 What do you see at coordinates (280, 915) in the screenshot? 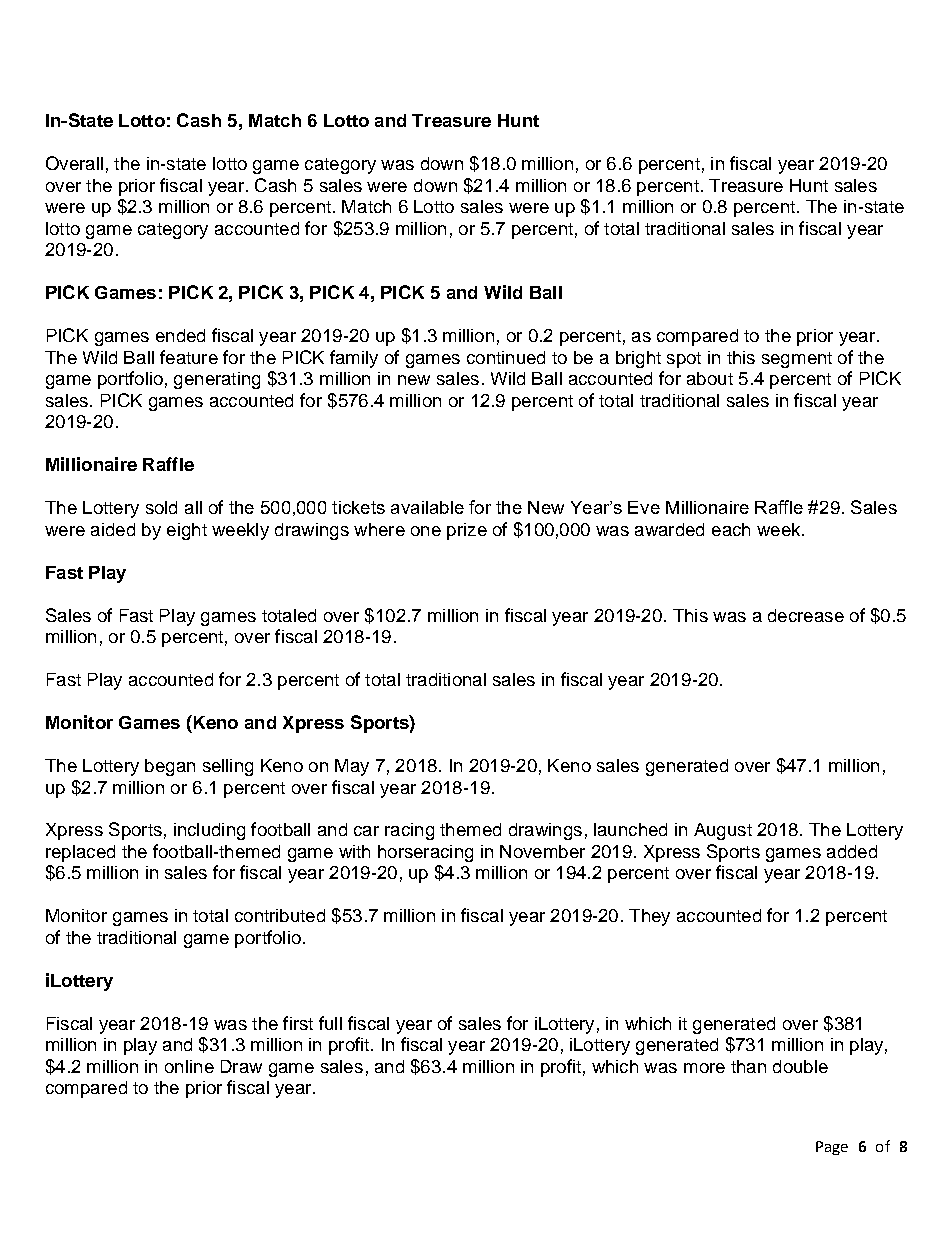
I see `contributed` at bounding box center [280, 915].
